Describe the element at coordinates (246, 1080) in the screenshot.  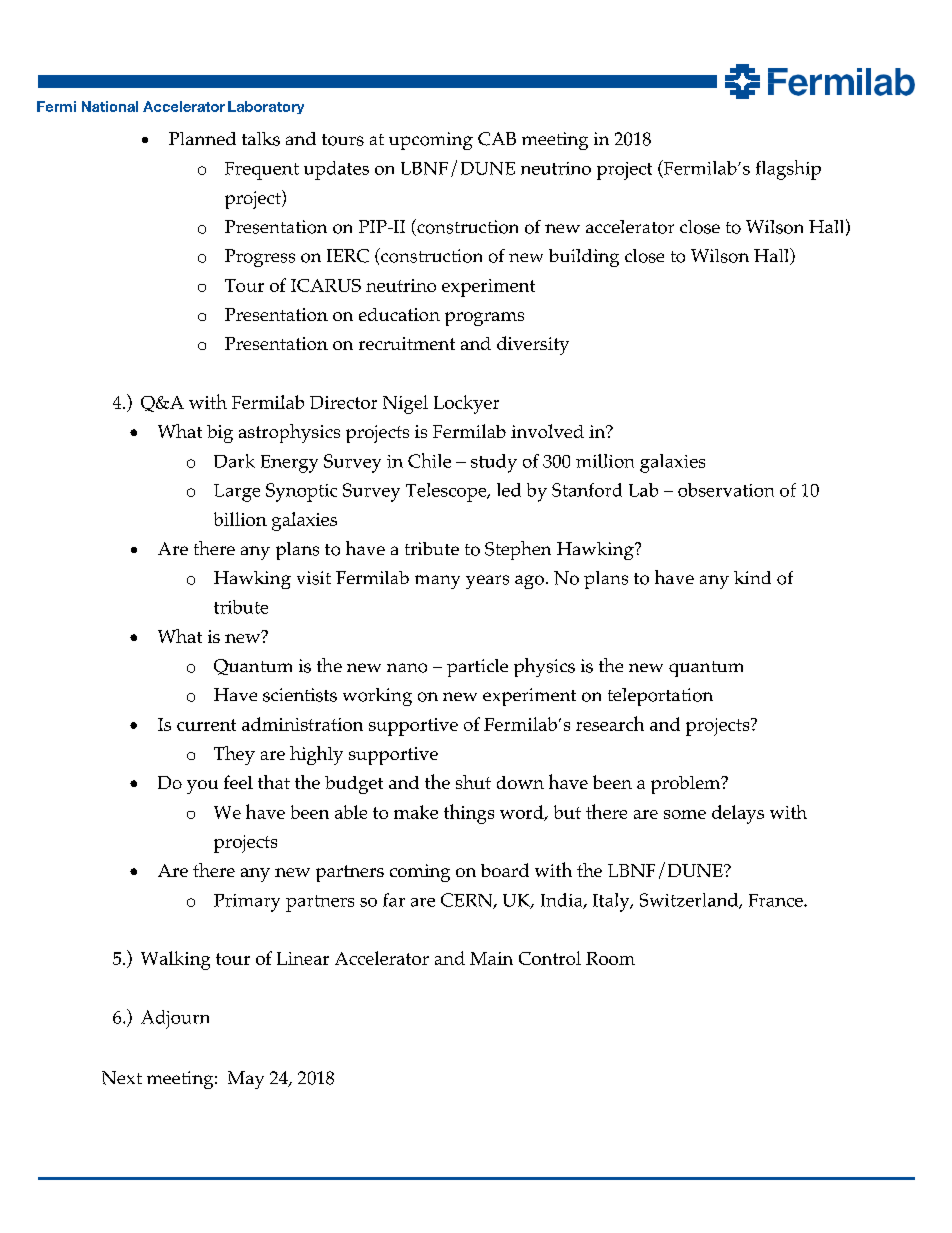
I see `May` at that location.
